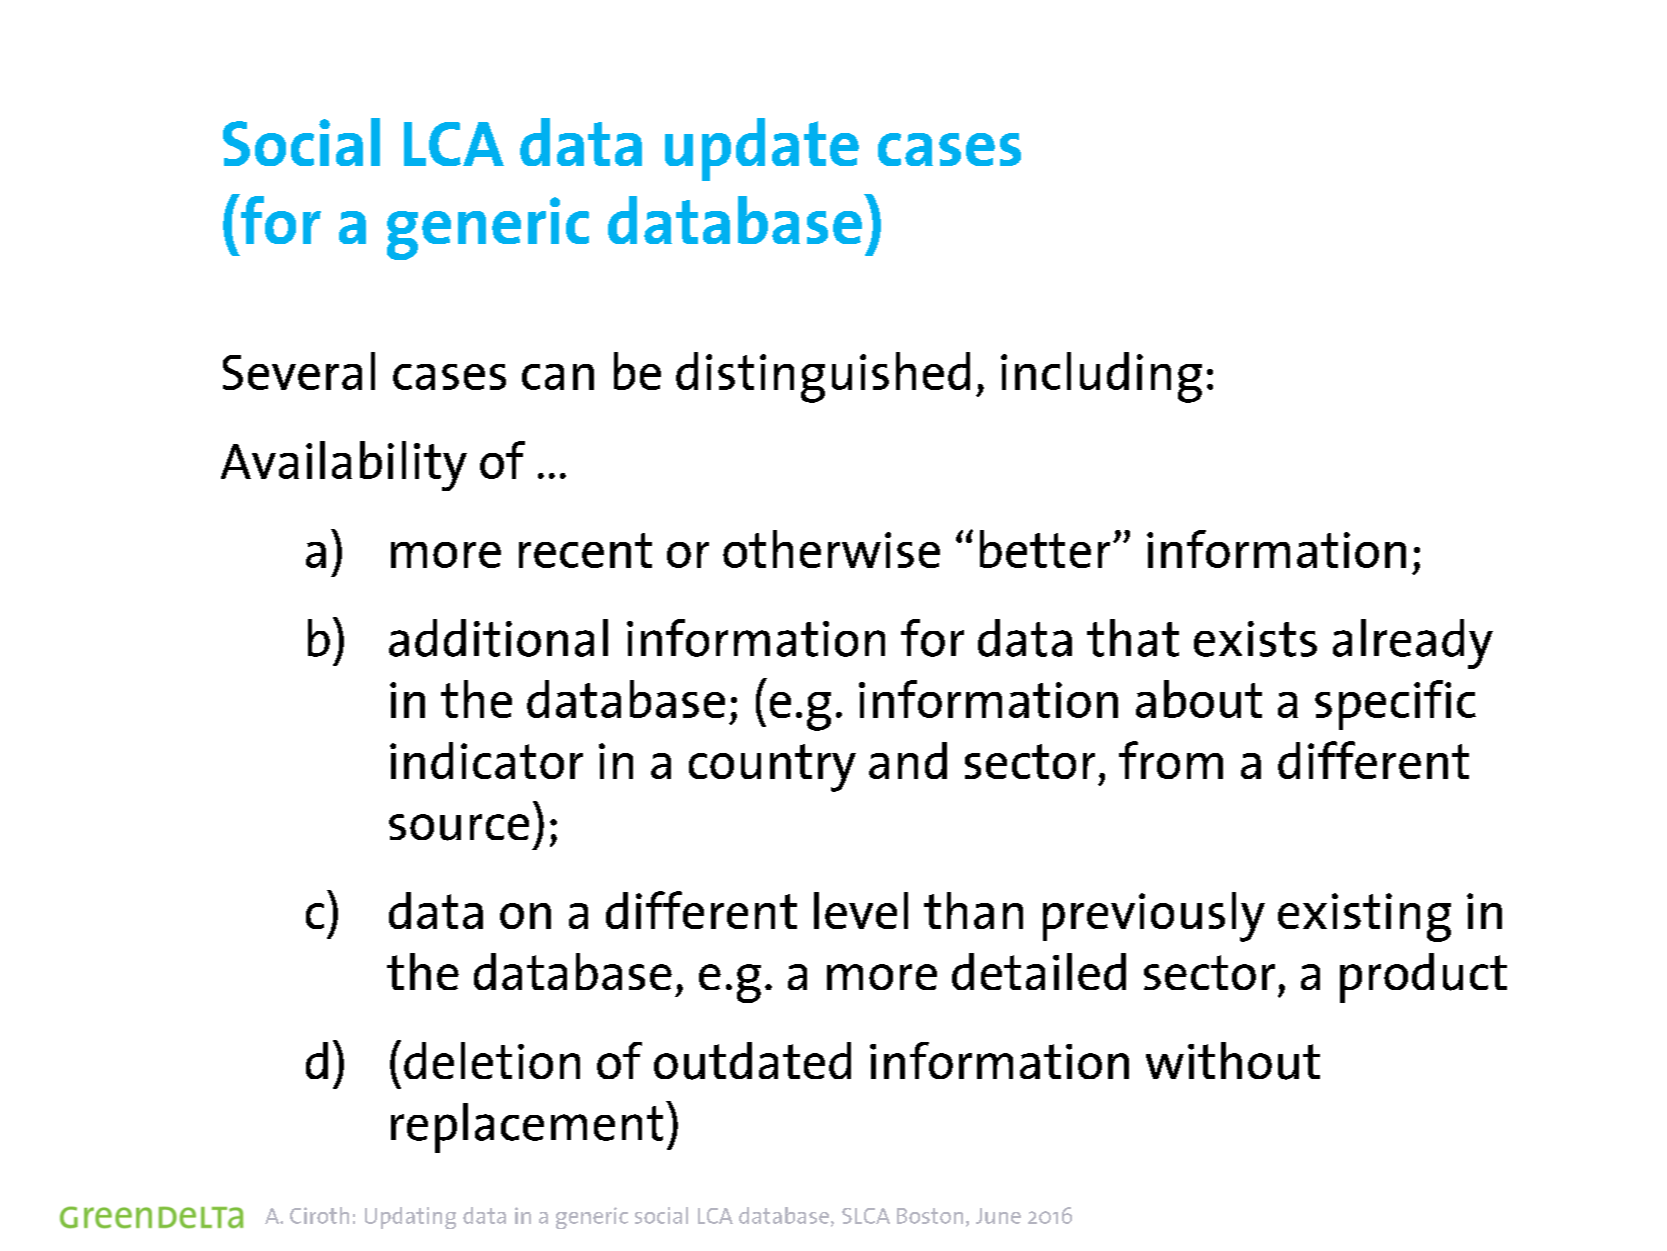  Describe the element at coordinates (1101, 377) in the document. I see `including` at that location.
